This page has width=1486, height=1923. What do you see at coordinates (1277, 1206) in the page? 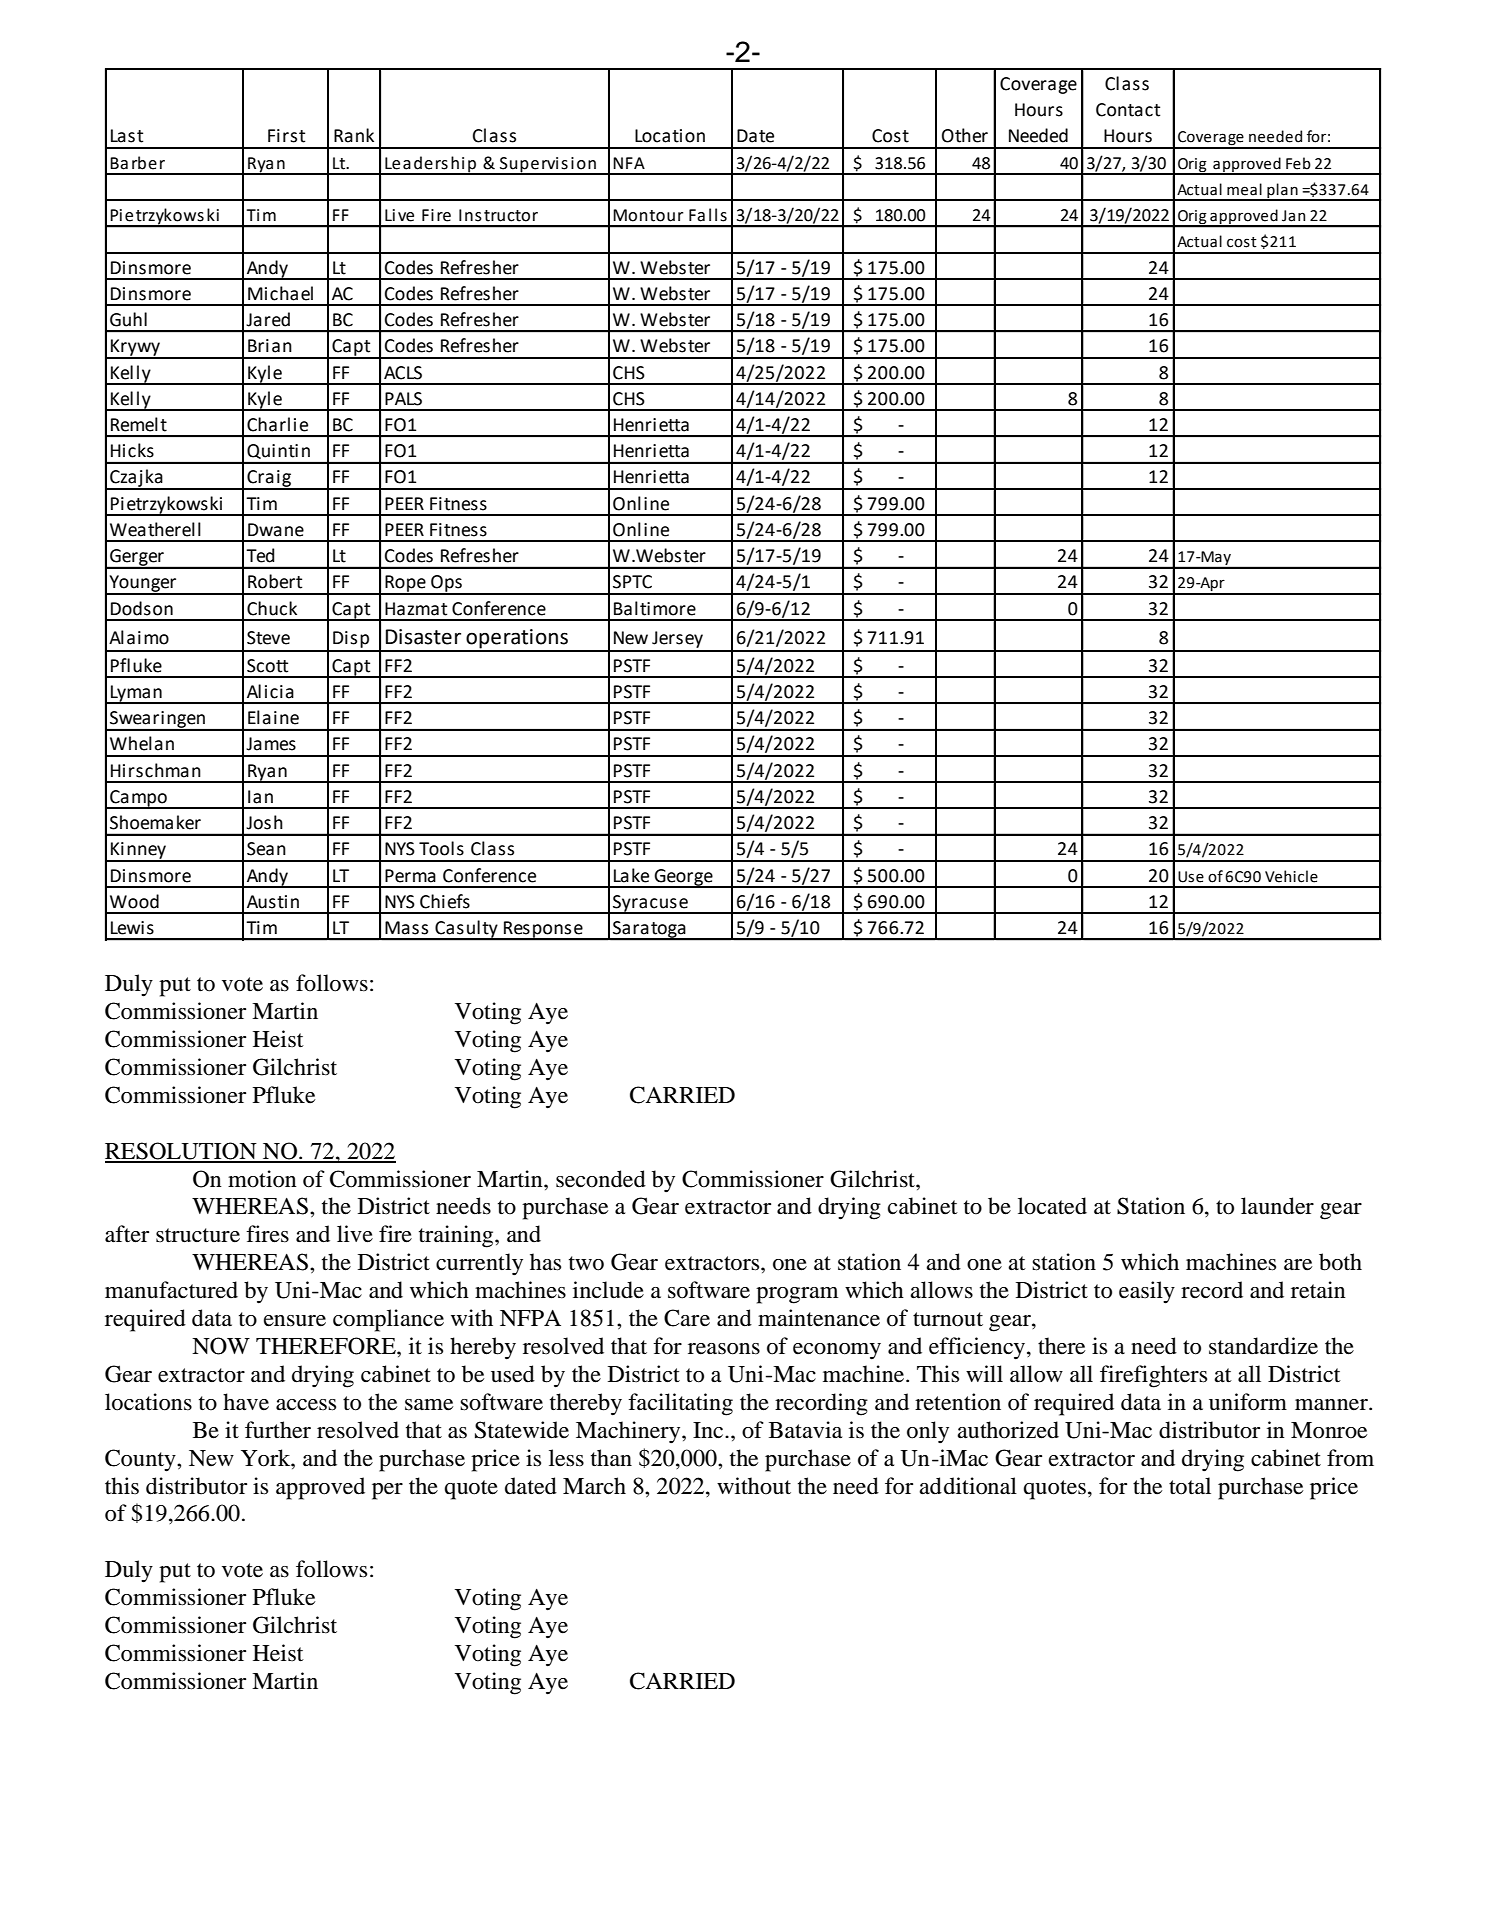
I see `launder` at bounding box center [1277, 1206].
